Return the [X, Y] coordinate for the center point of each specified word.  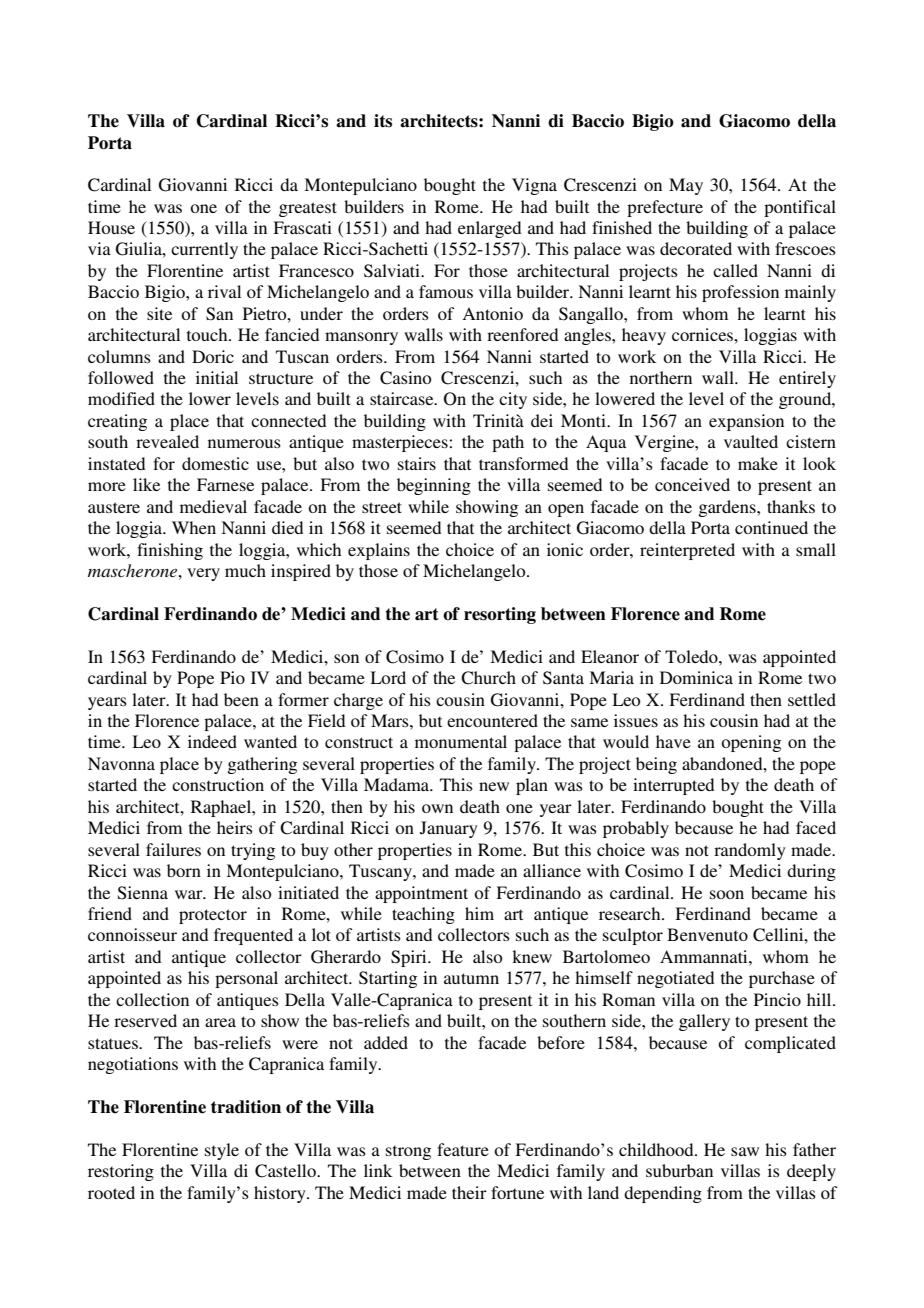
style [222, 1151]
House [111, 227]
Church [488, 678]
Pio [232, 677]
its [383, 121]
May [686, 186]
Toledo [692, 656]
